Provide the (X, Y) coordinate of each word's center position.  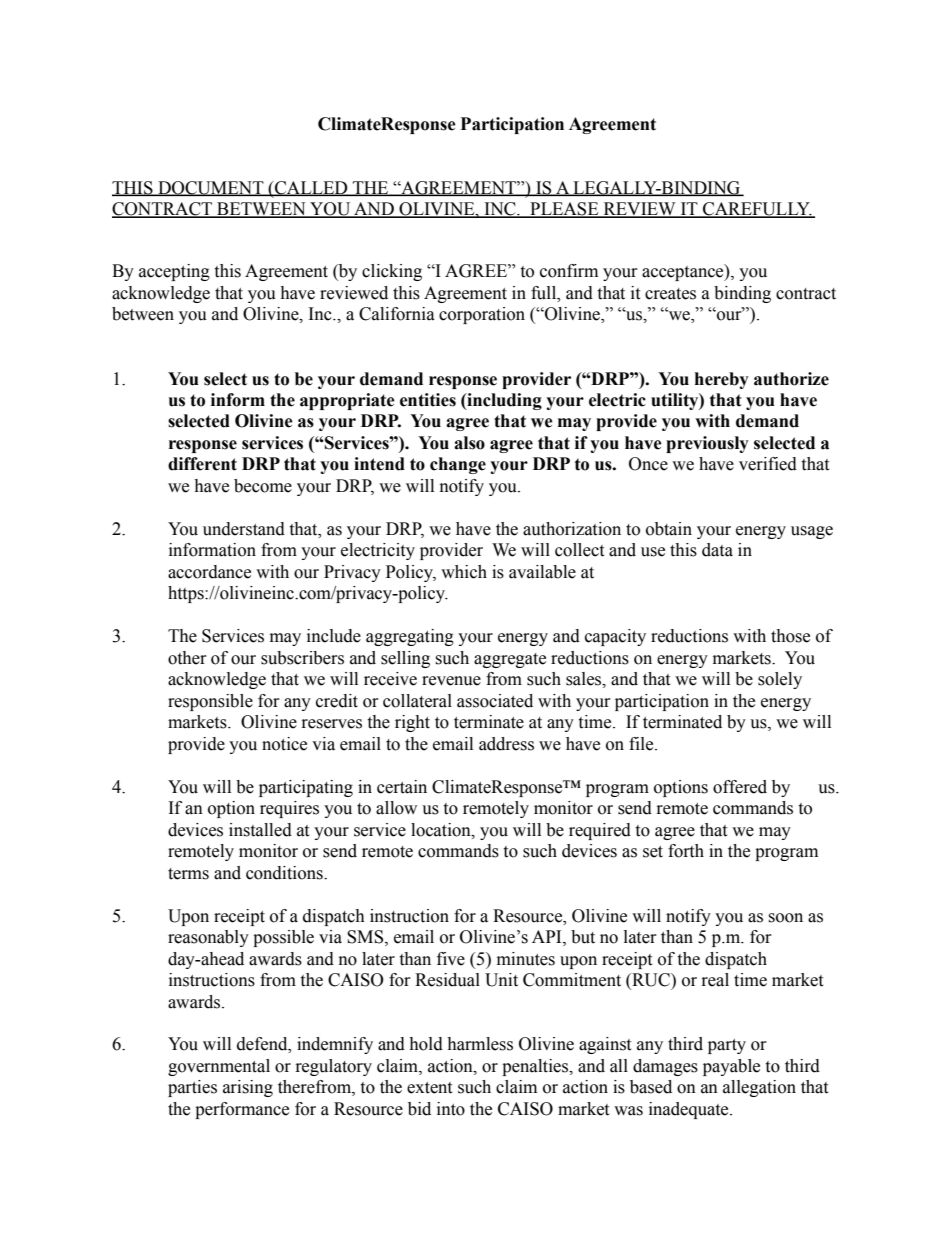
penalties (536, 1067)
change (458, 465)
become (263, 486)
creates (670, 294)
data (717, 550)
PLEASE (564, 210)
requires (289, 809)
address (506, 744)
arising (248, 1088)
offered (740, 787)
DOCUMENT (211, 188)
